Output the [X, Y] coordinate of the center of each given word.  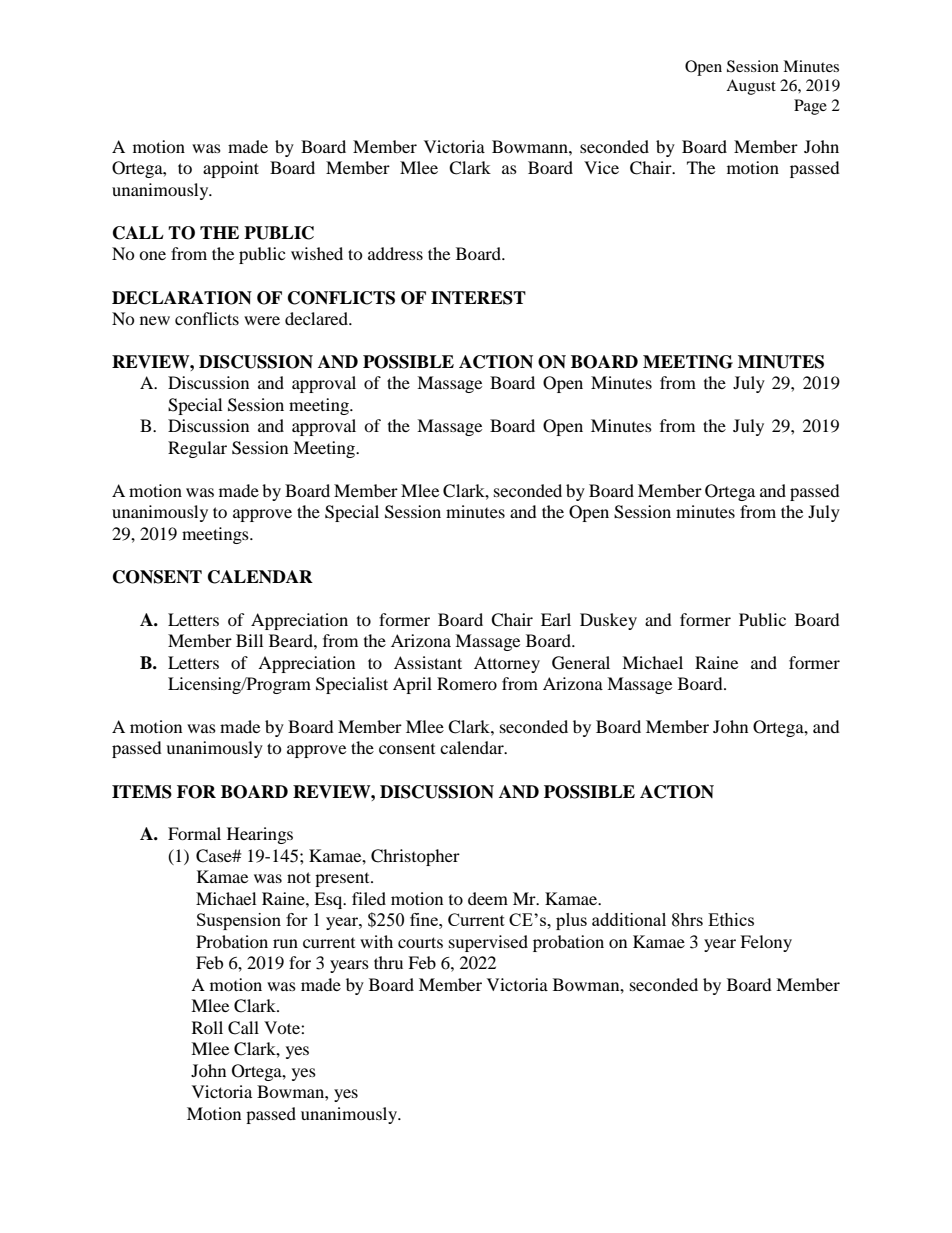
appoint [231, 169]
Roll [207, 1027]
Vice [601, 167]
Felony [766, 943]
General [581, 663]
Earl [556, 619]
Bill [249, 640]
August [751, 87]
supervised [488, 943]
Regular [197, 449]
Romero [467, 683]
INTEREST [478, 298]
